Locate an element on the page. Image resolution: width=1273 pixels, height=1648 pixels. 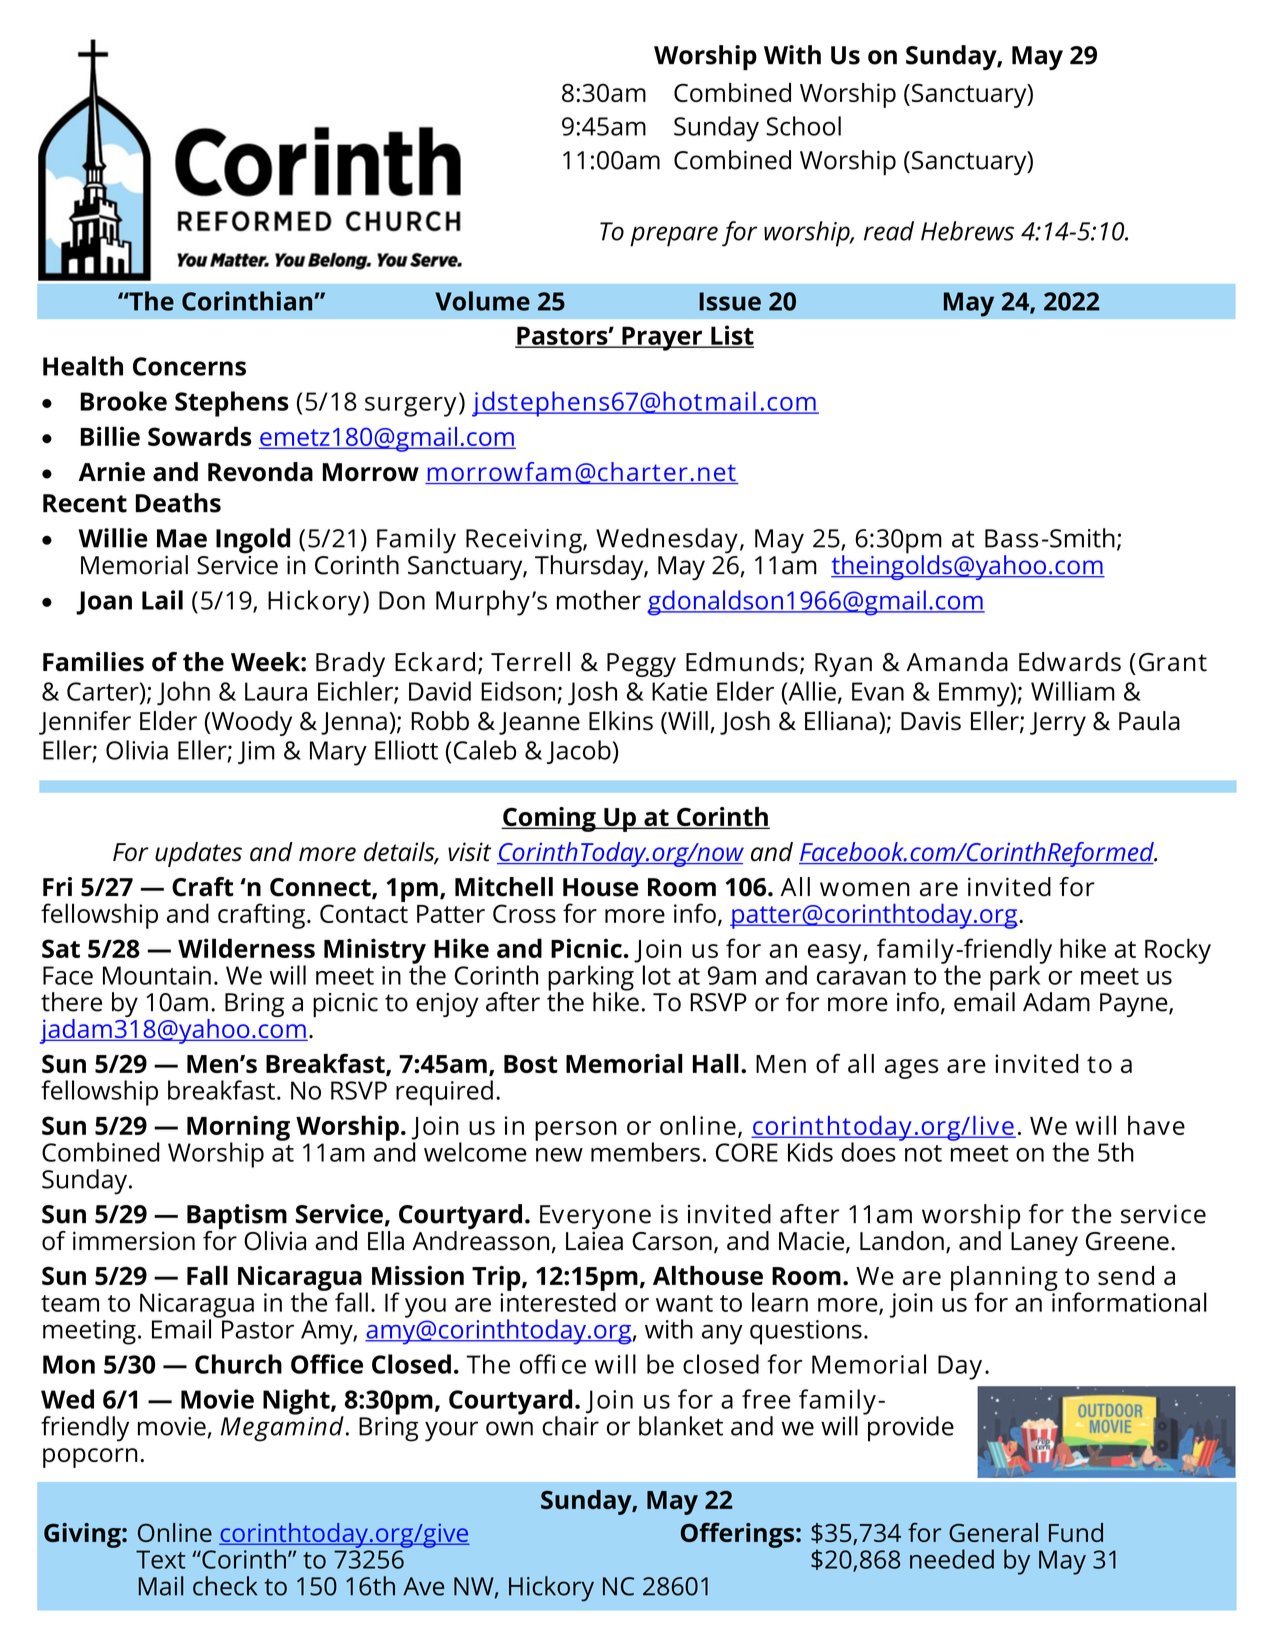
Hebrews is located at coordinates (967, 231).
